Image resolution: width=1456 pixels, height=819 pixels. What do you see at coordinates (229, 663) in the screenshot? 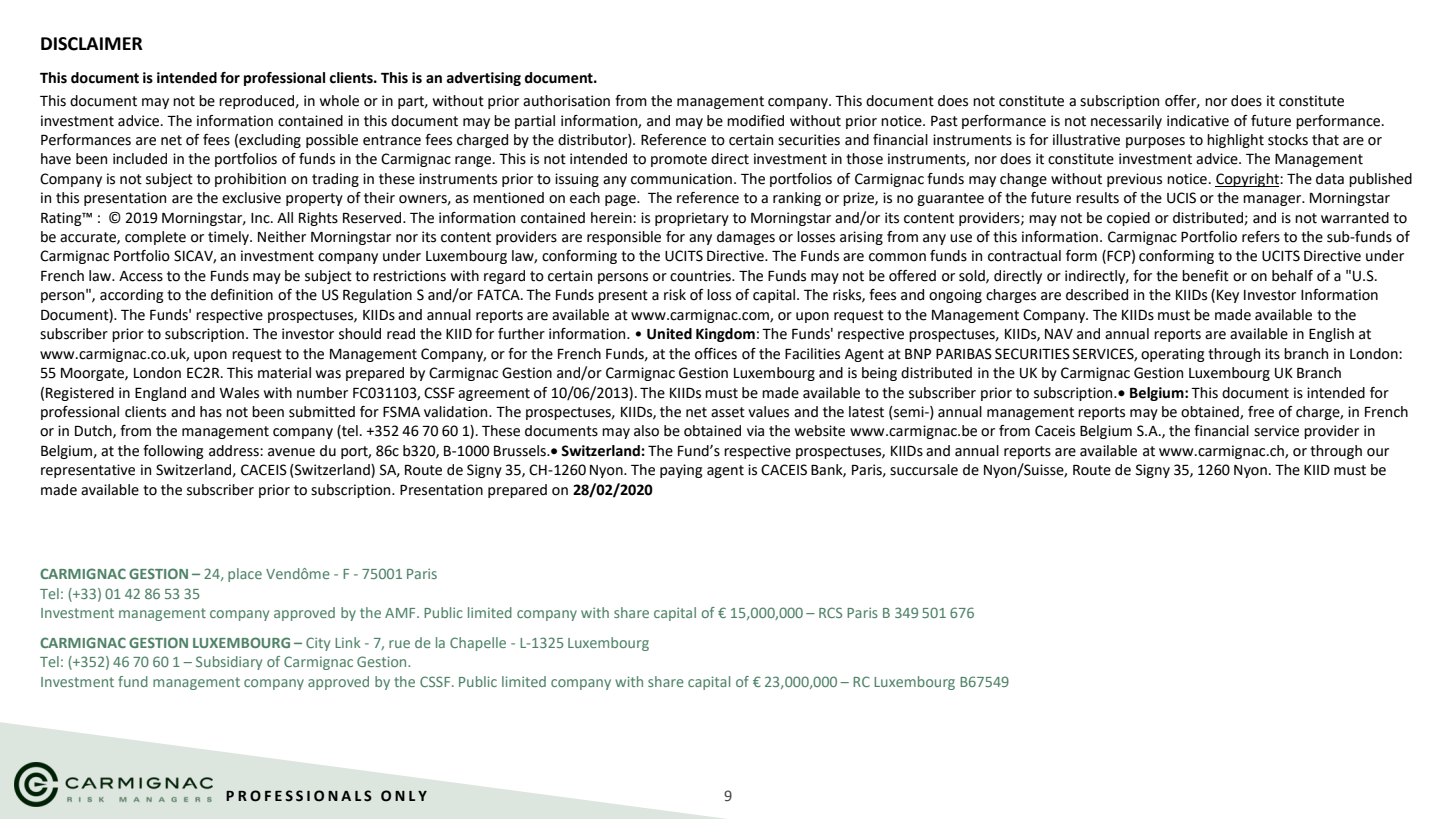
I see `Subsidiary` at bounding box center [229, 663].
